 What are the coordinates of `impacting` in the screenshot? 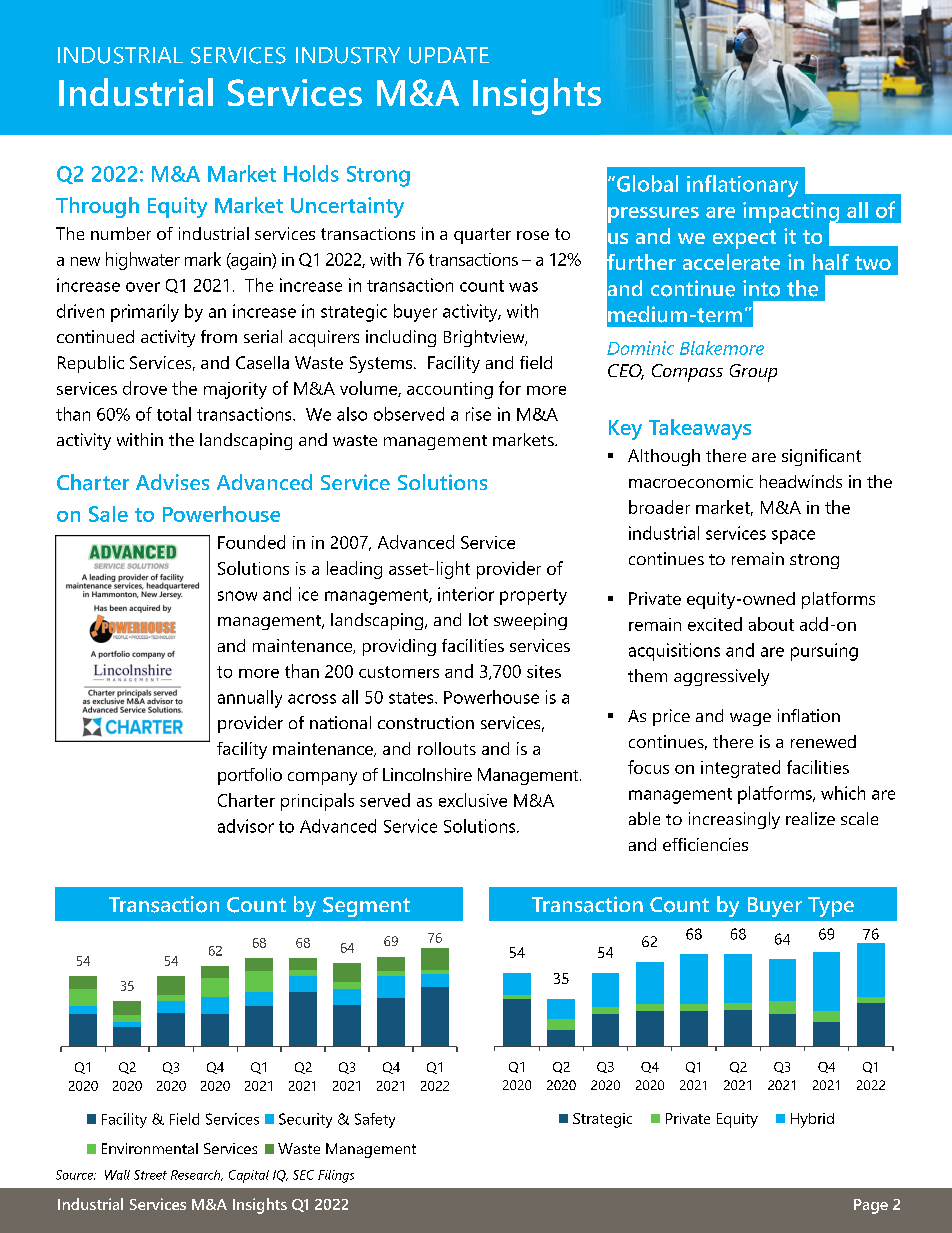 It's located at (792, 213).
